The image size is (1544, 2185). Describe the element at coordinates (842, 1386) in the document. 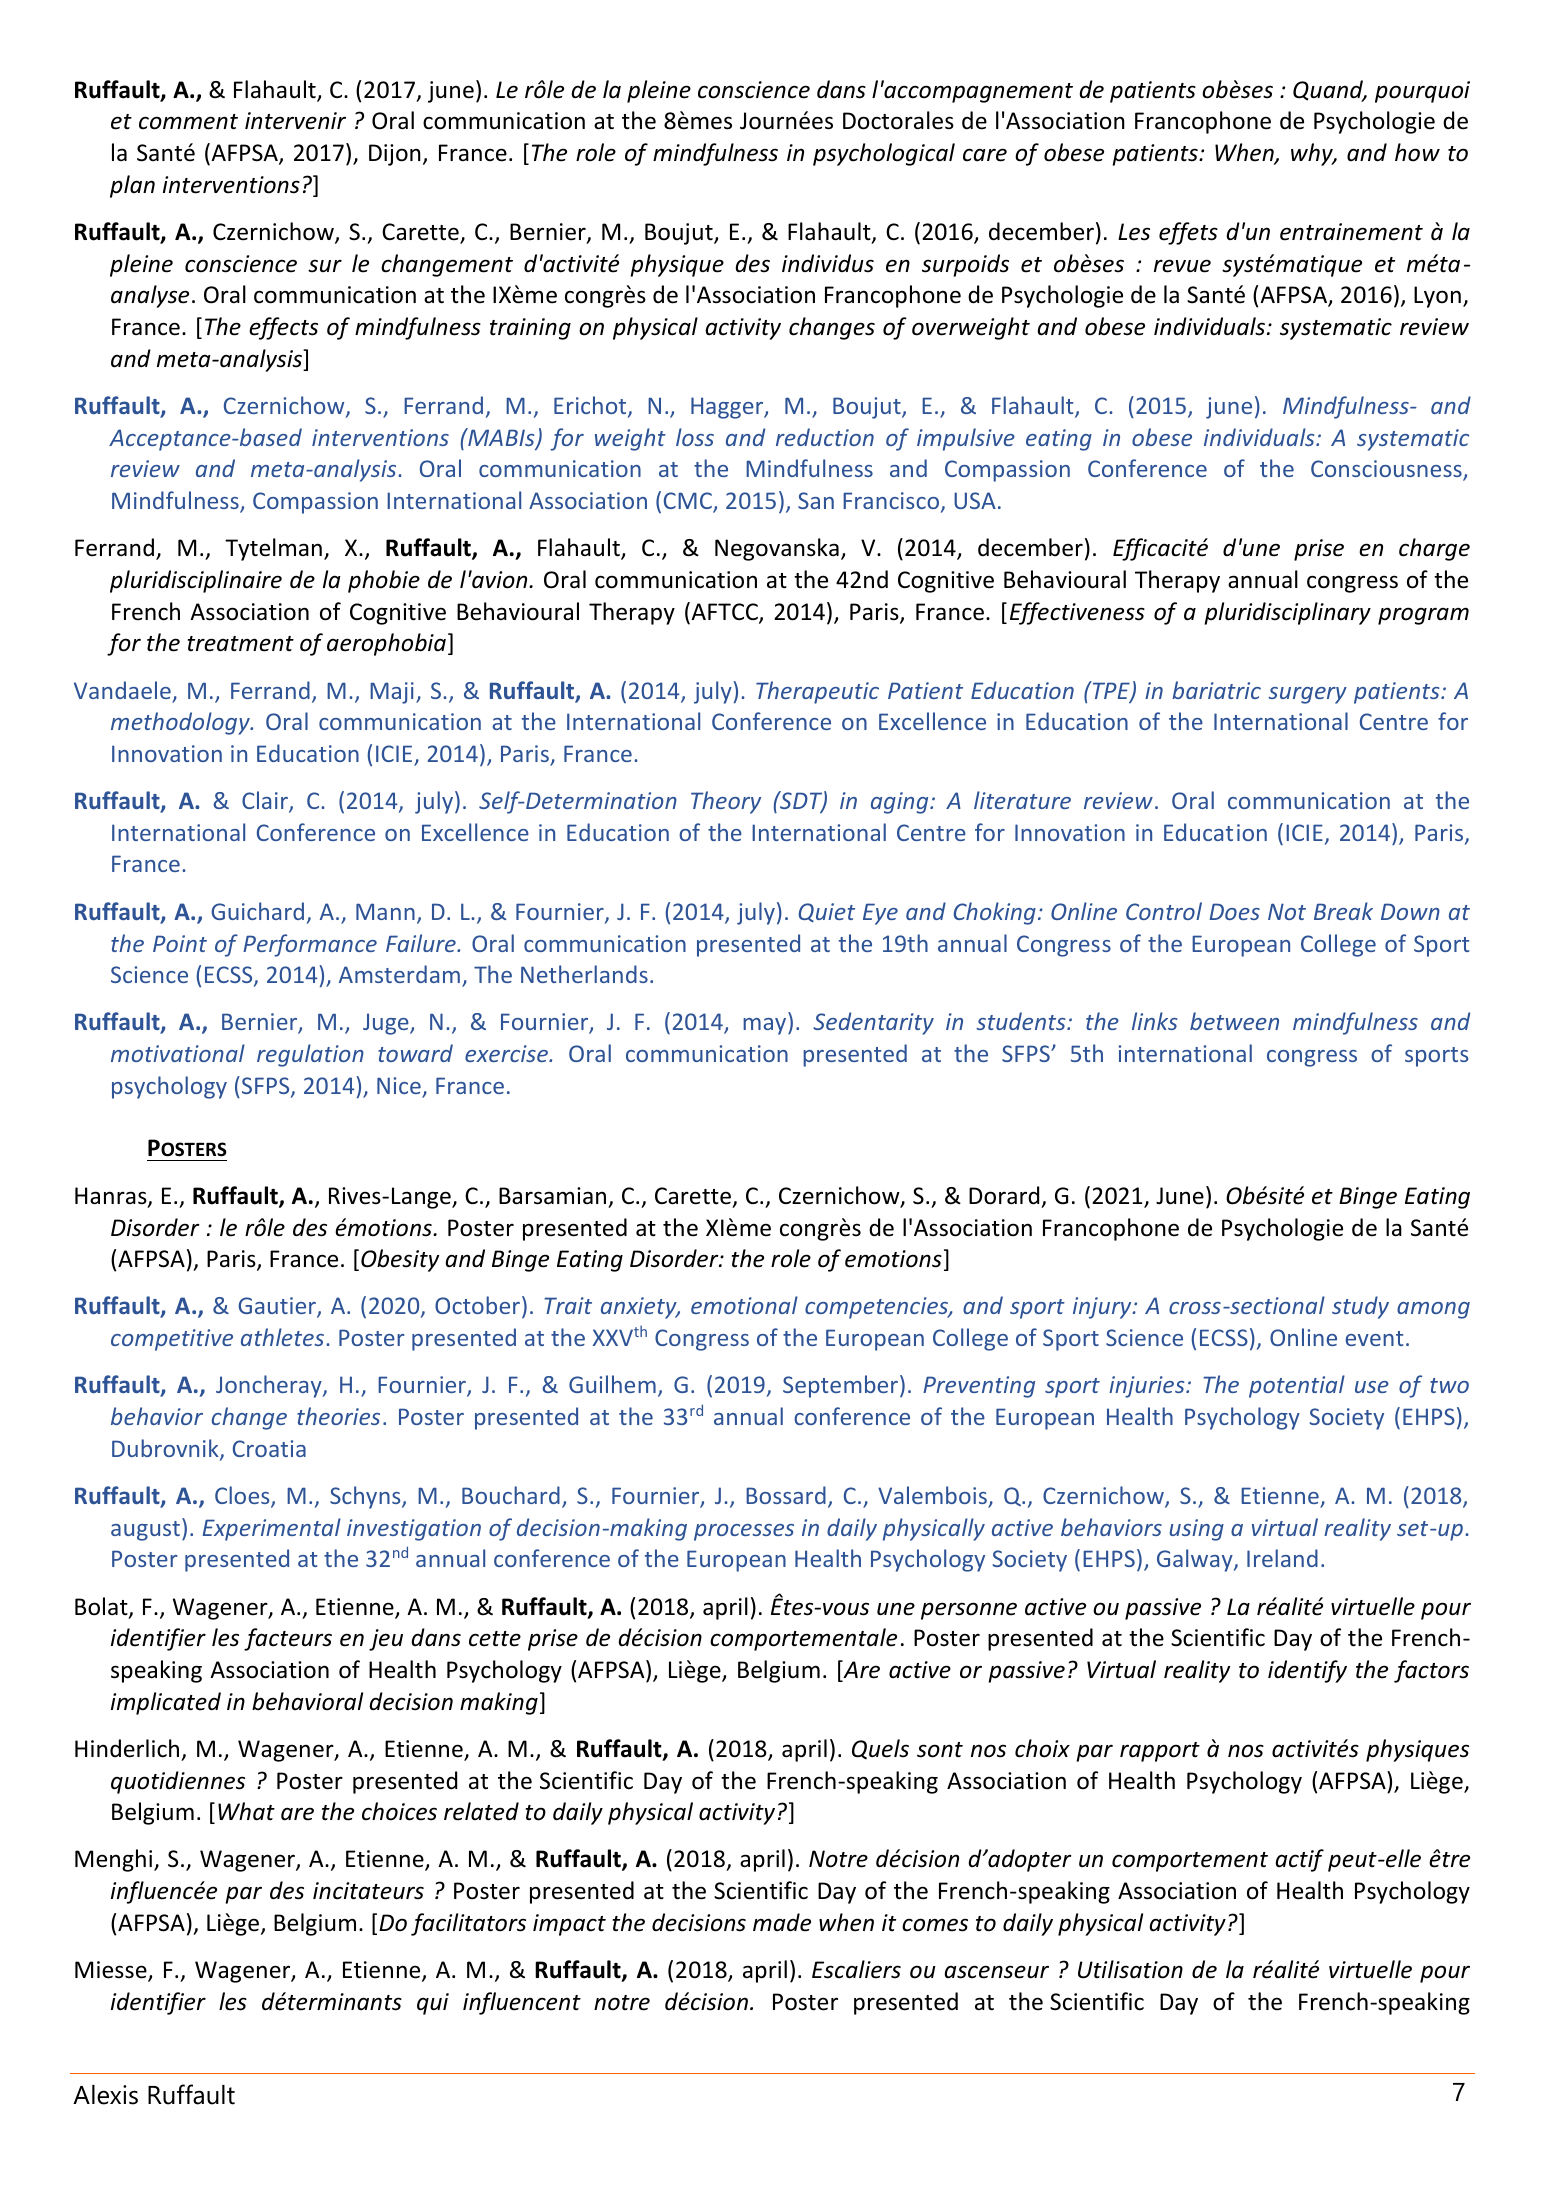

I see `September` at that location.
